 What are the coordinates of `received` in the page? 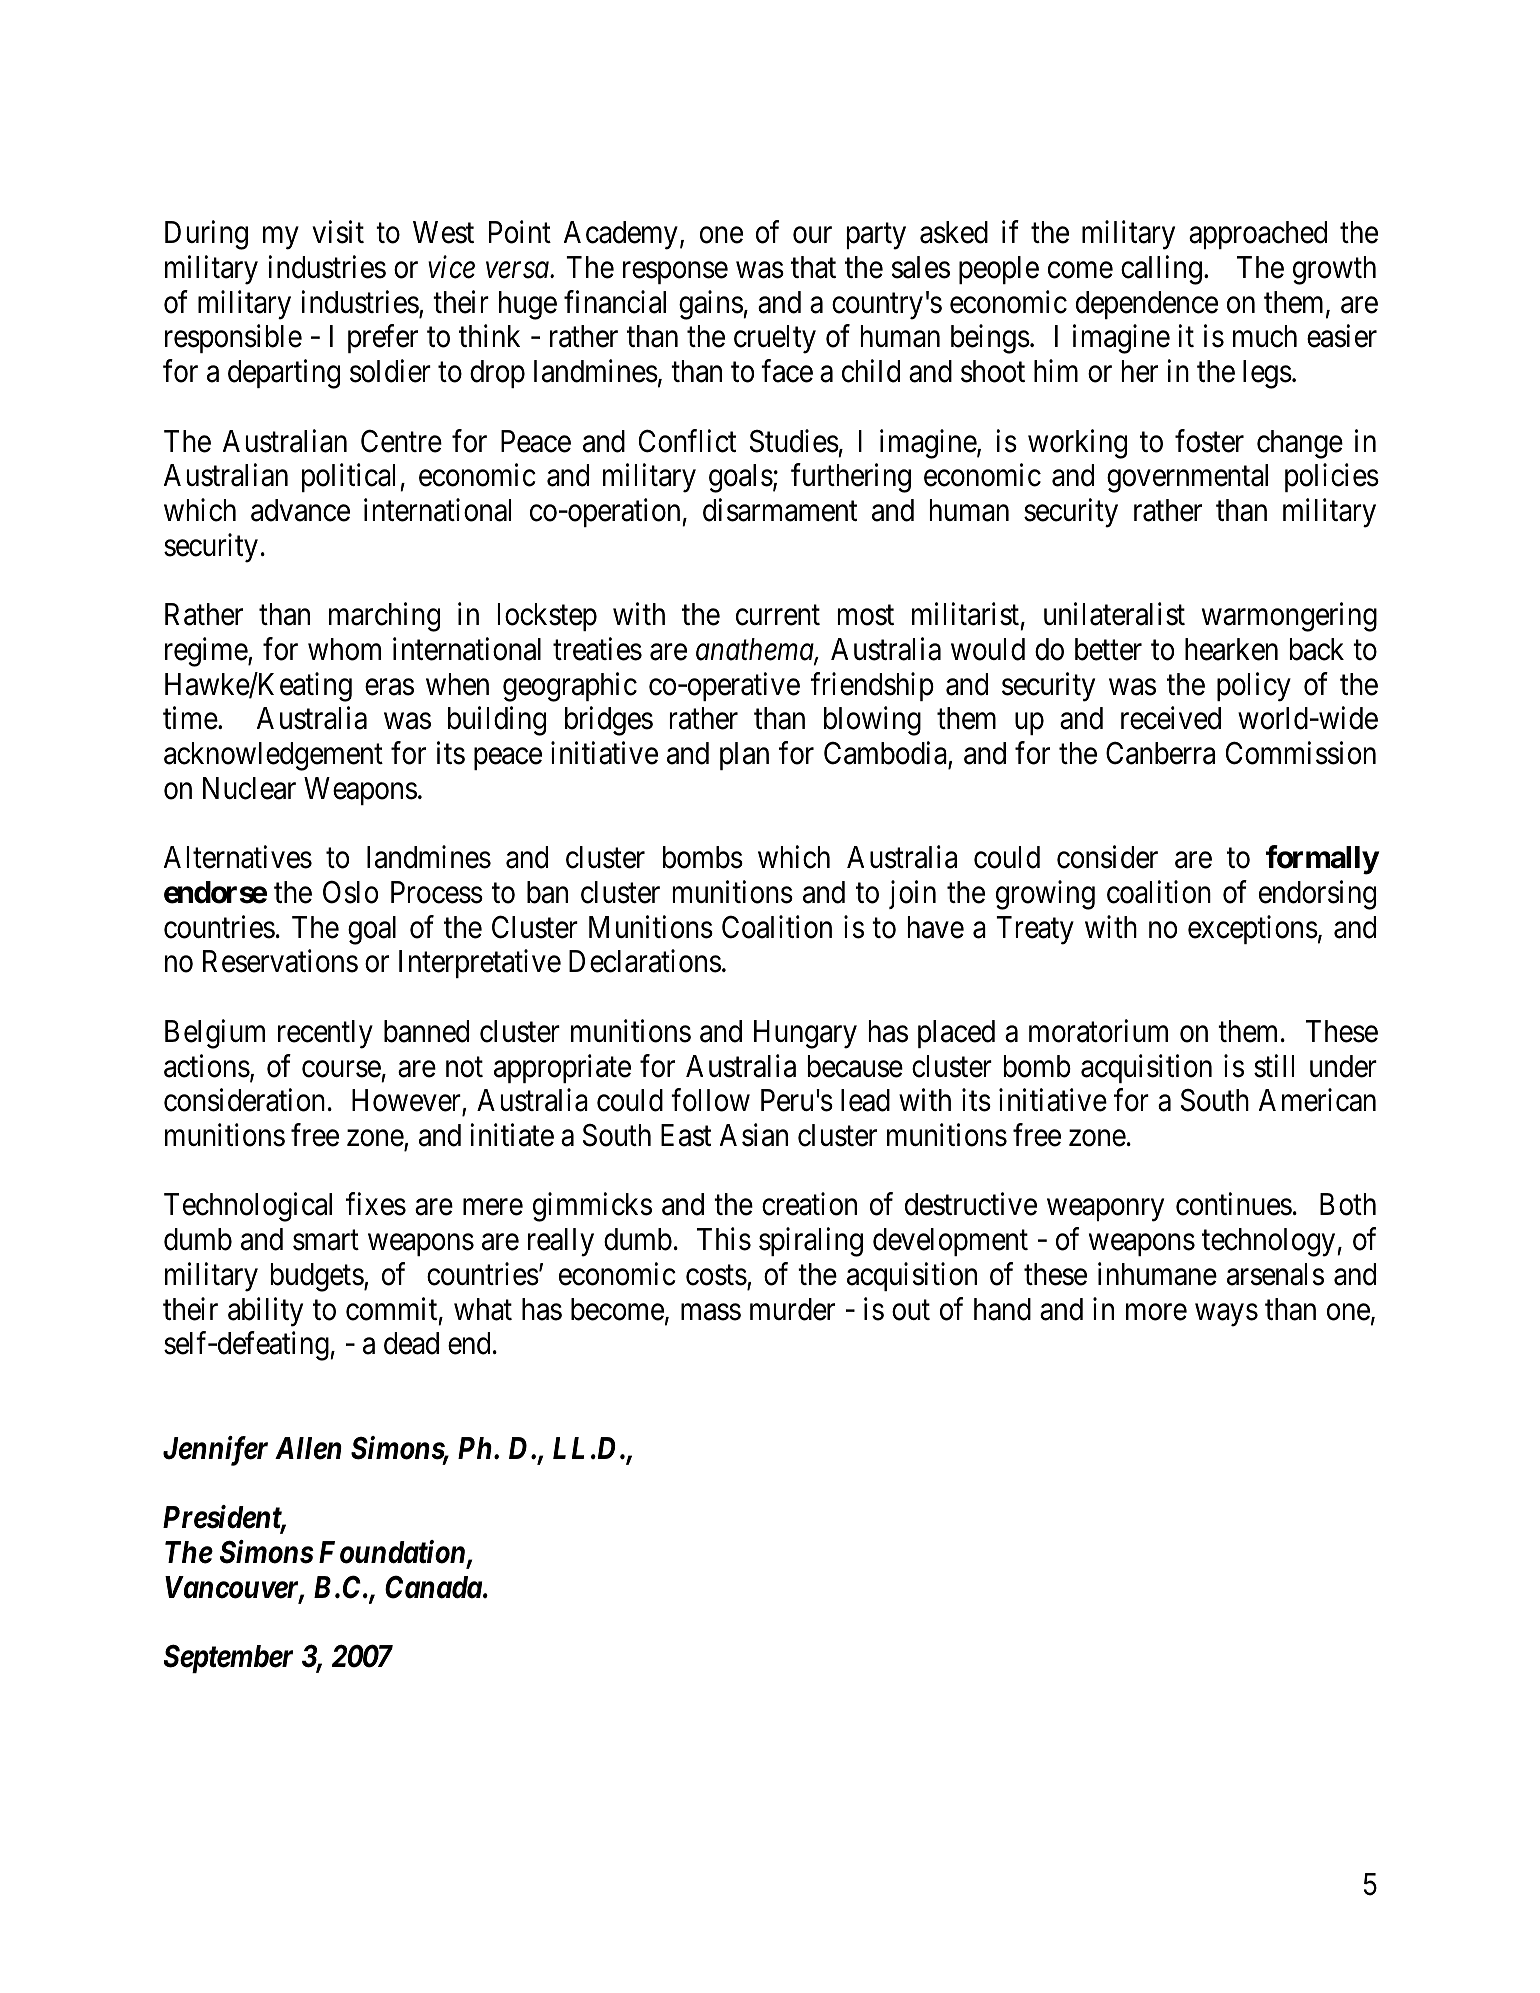 It's located at (1171, 718).
